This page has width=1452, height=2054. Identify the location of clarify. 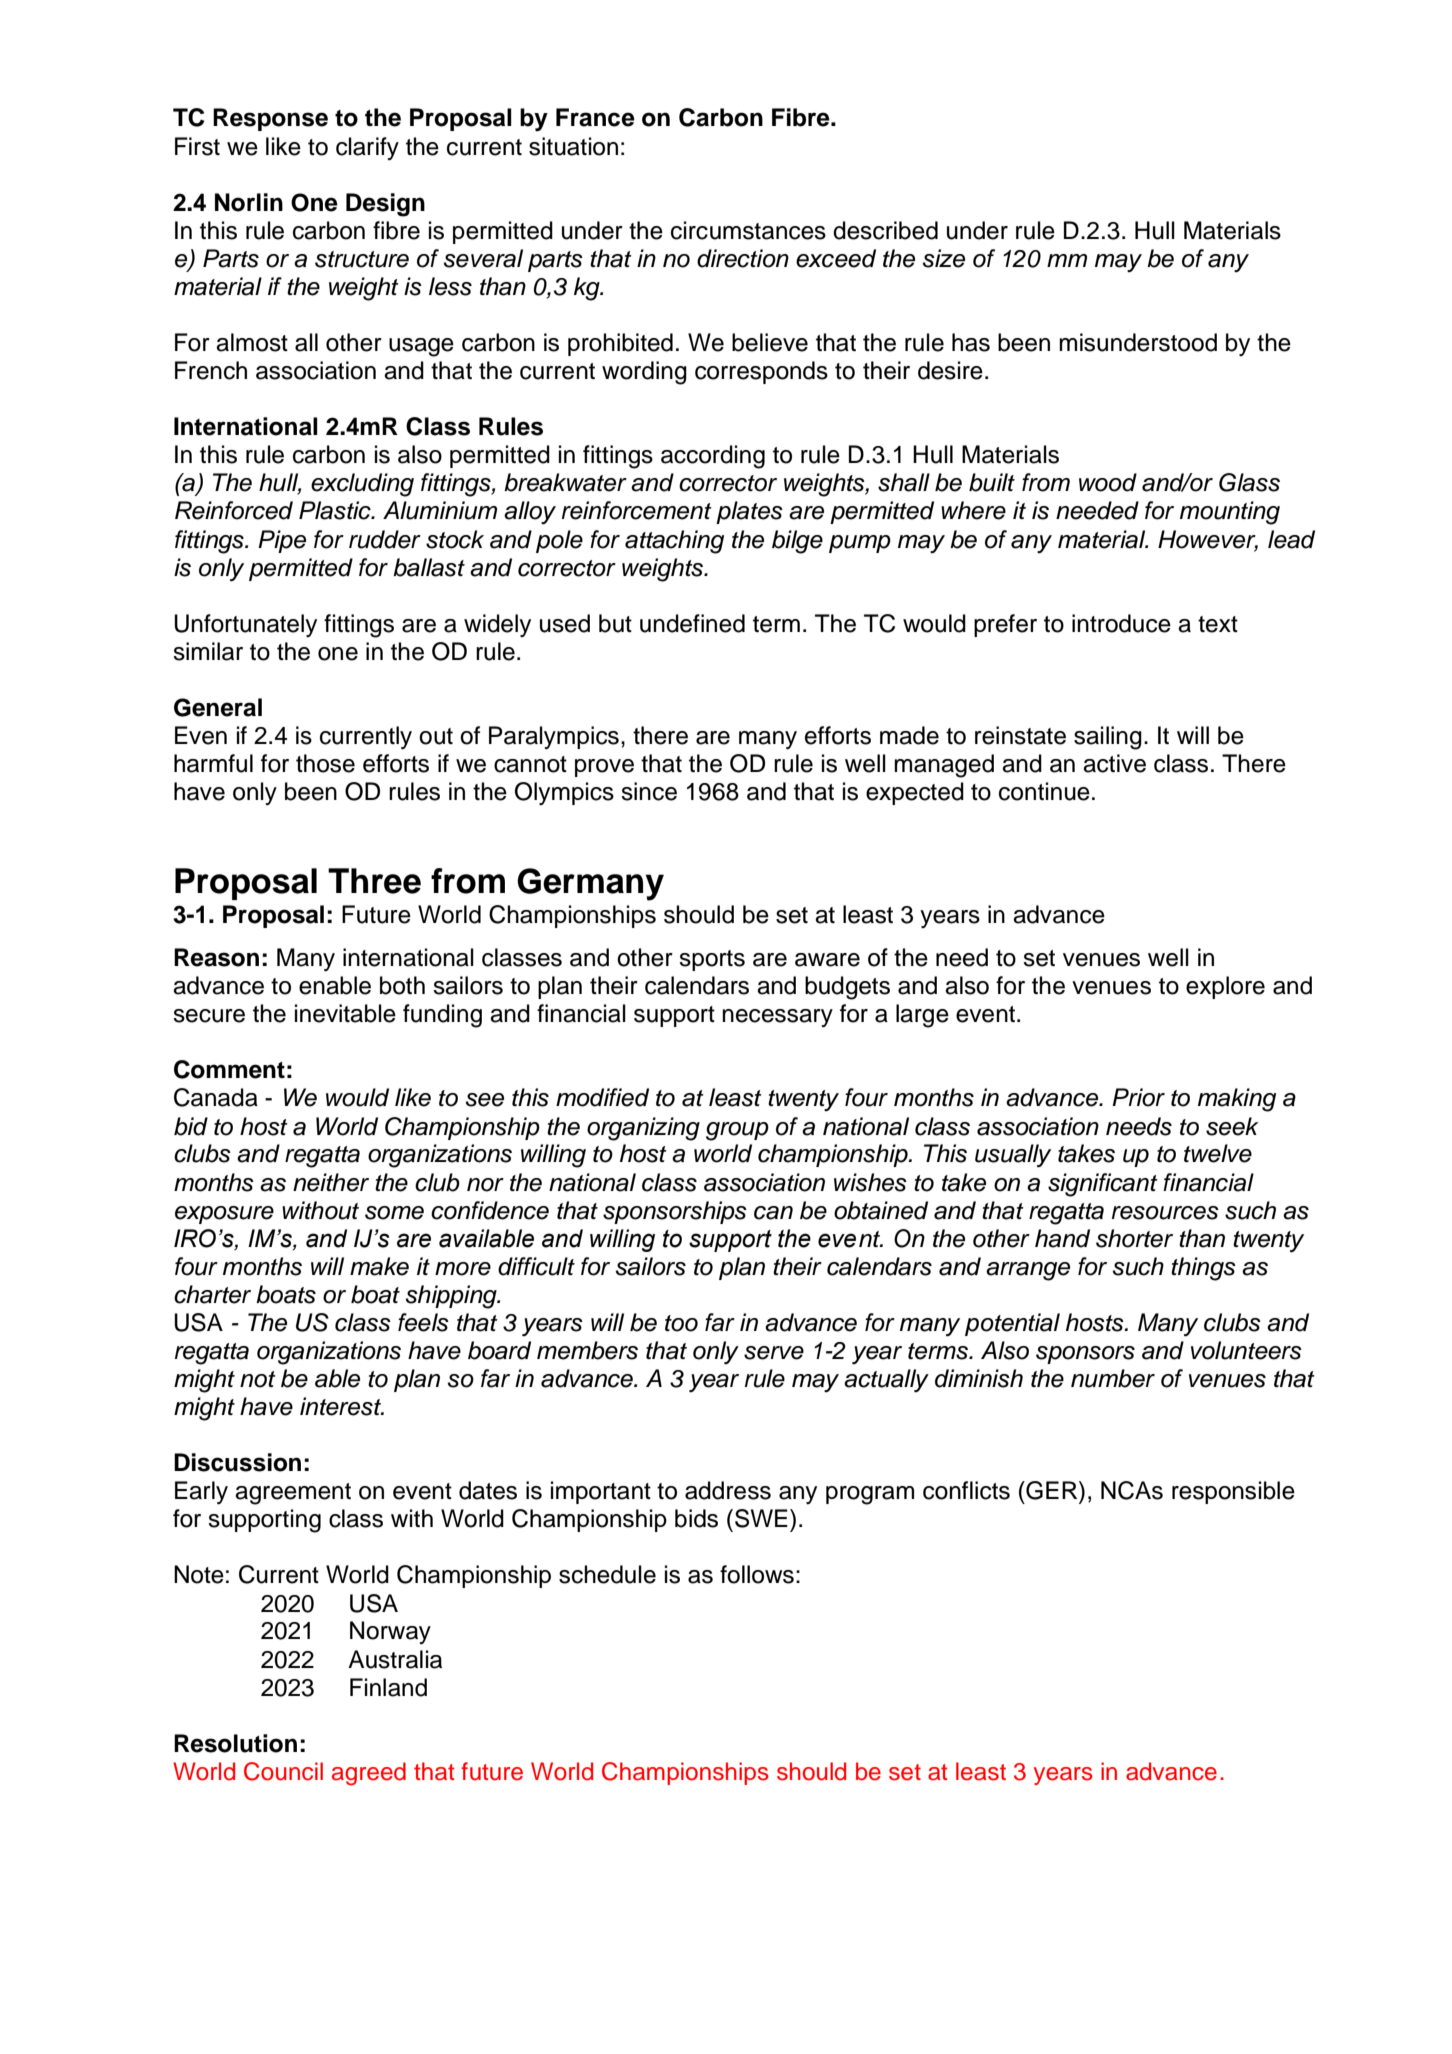
(367, 148).
